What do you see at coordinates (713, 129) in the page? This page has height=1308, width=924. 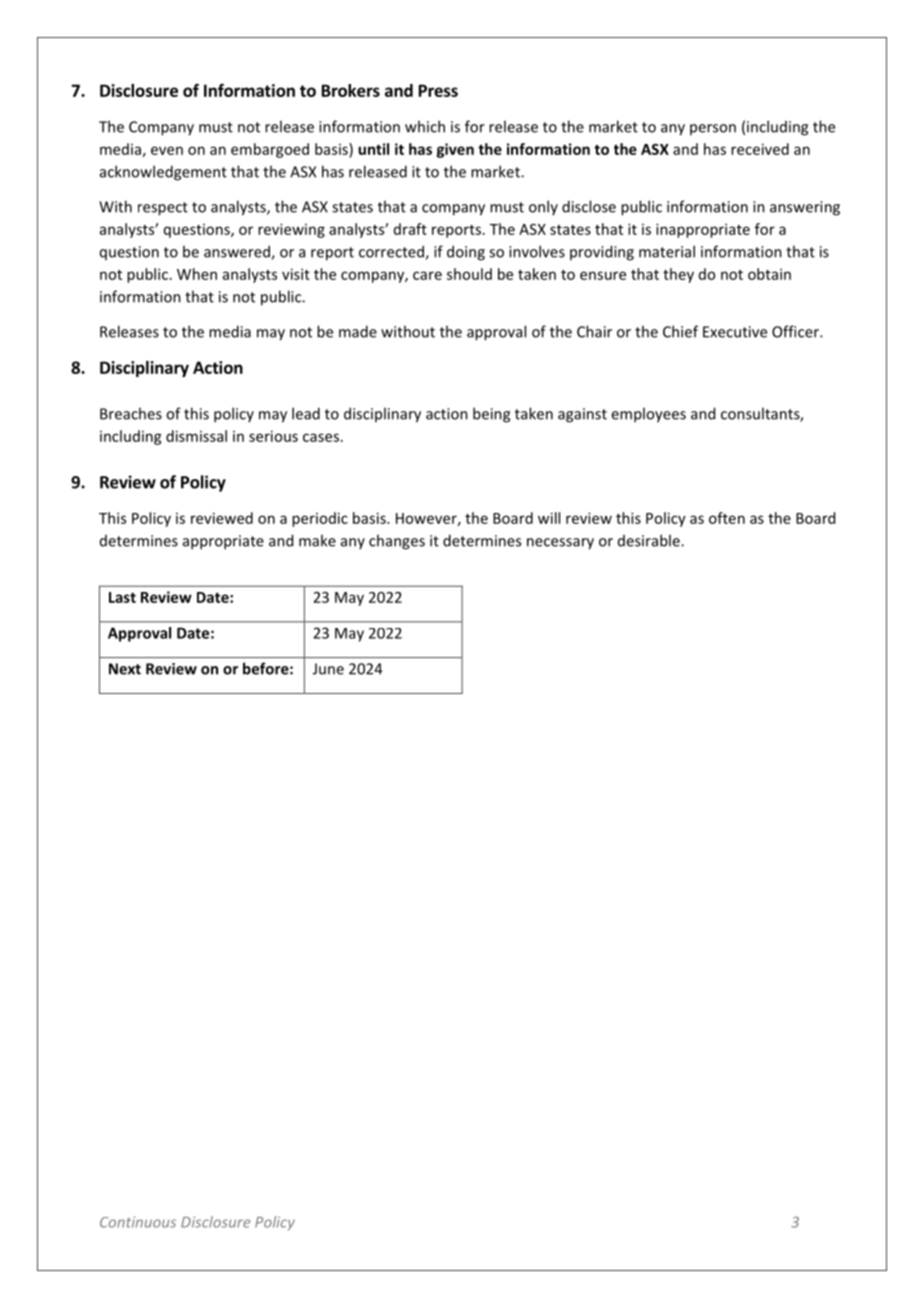 I see `person` at bounding box center [713, 129].
